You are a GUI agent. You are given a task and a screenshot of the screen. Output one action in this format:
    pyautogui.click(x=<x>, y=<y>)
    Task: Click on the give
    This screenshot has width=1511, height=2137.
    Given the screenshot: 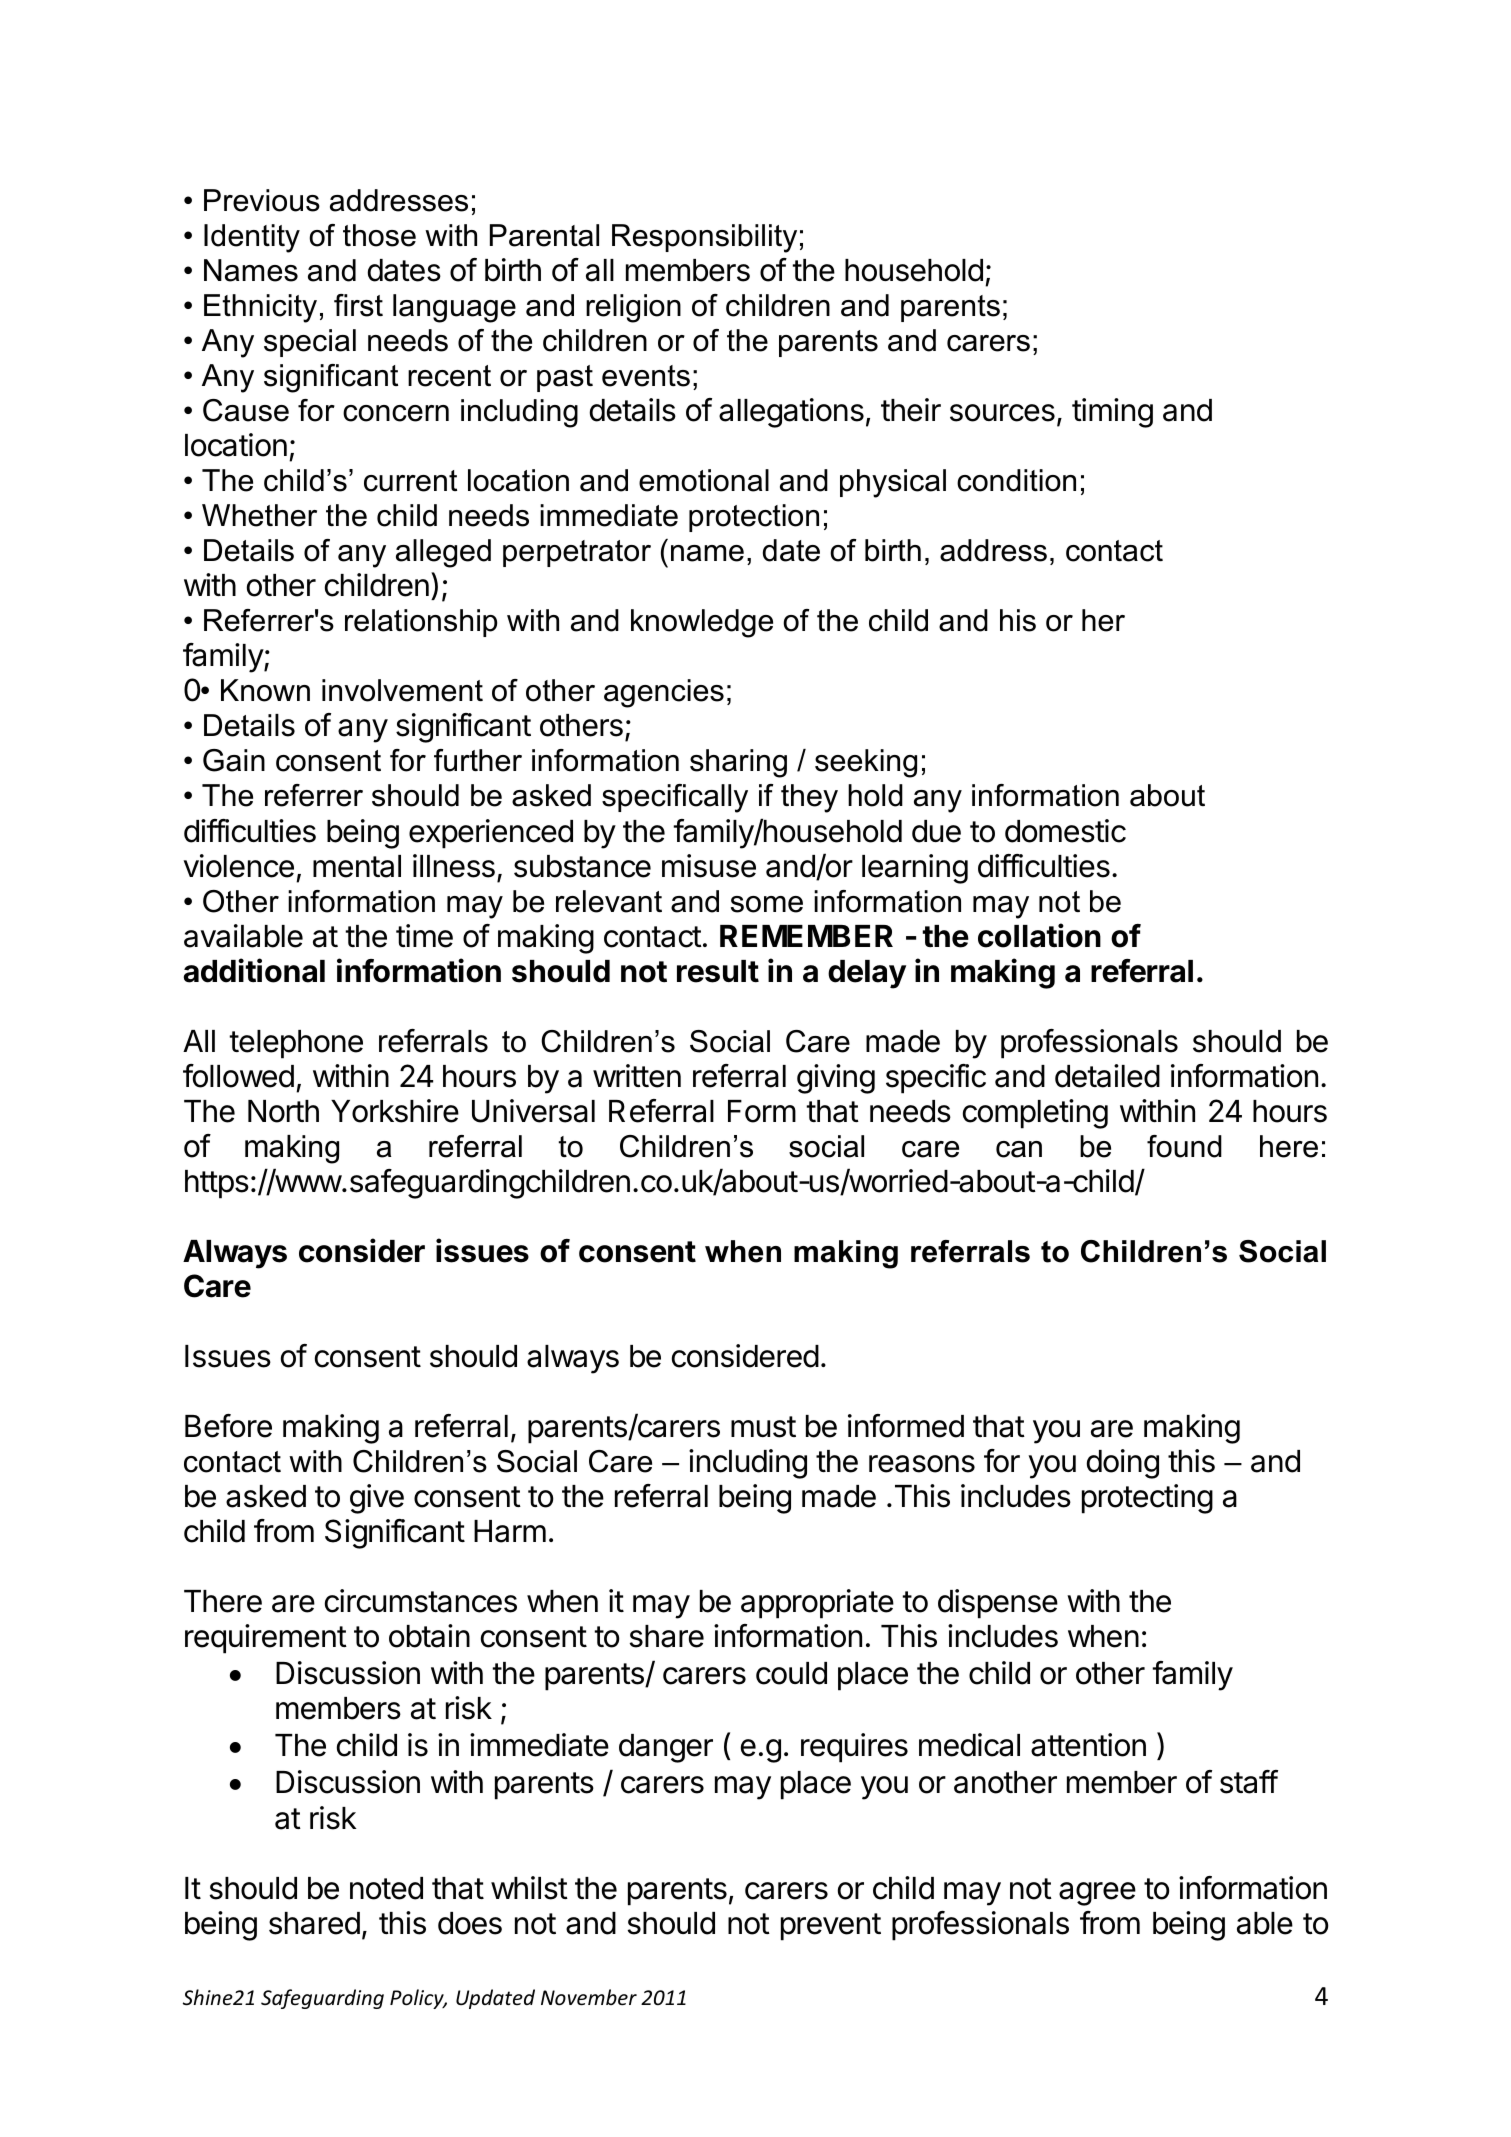 What is the action you would take?
    pyautogui.click(x=377, y=1499)
